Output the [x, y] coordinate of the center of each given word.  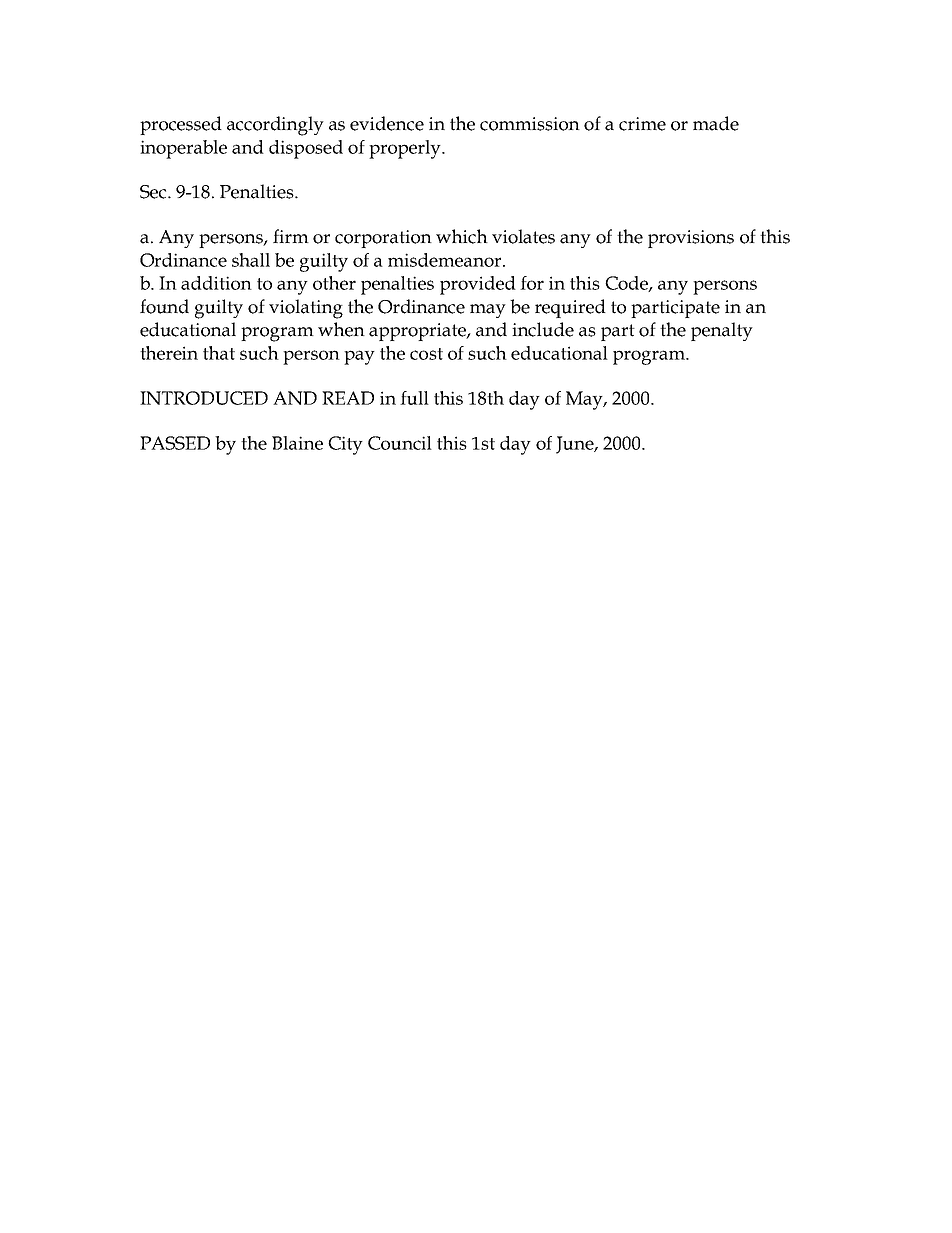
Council [400, 443]
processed [181, 125]
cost [426, 354]
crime [642, 124]
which [462, 236]
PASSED [175, 443]
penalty [722, 331]
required [570, 308]
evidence [387, 123]
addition [216, 283]
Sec [154, 192]
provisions [691, 239]
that [219, 353]
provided [478, 285]
